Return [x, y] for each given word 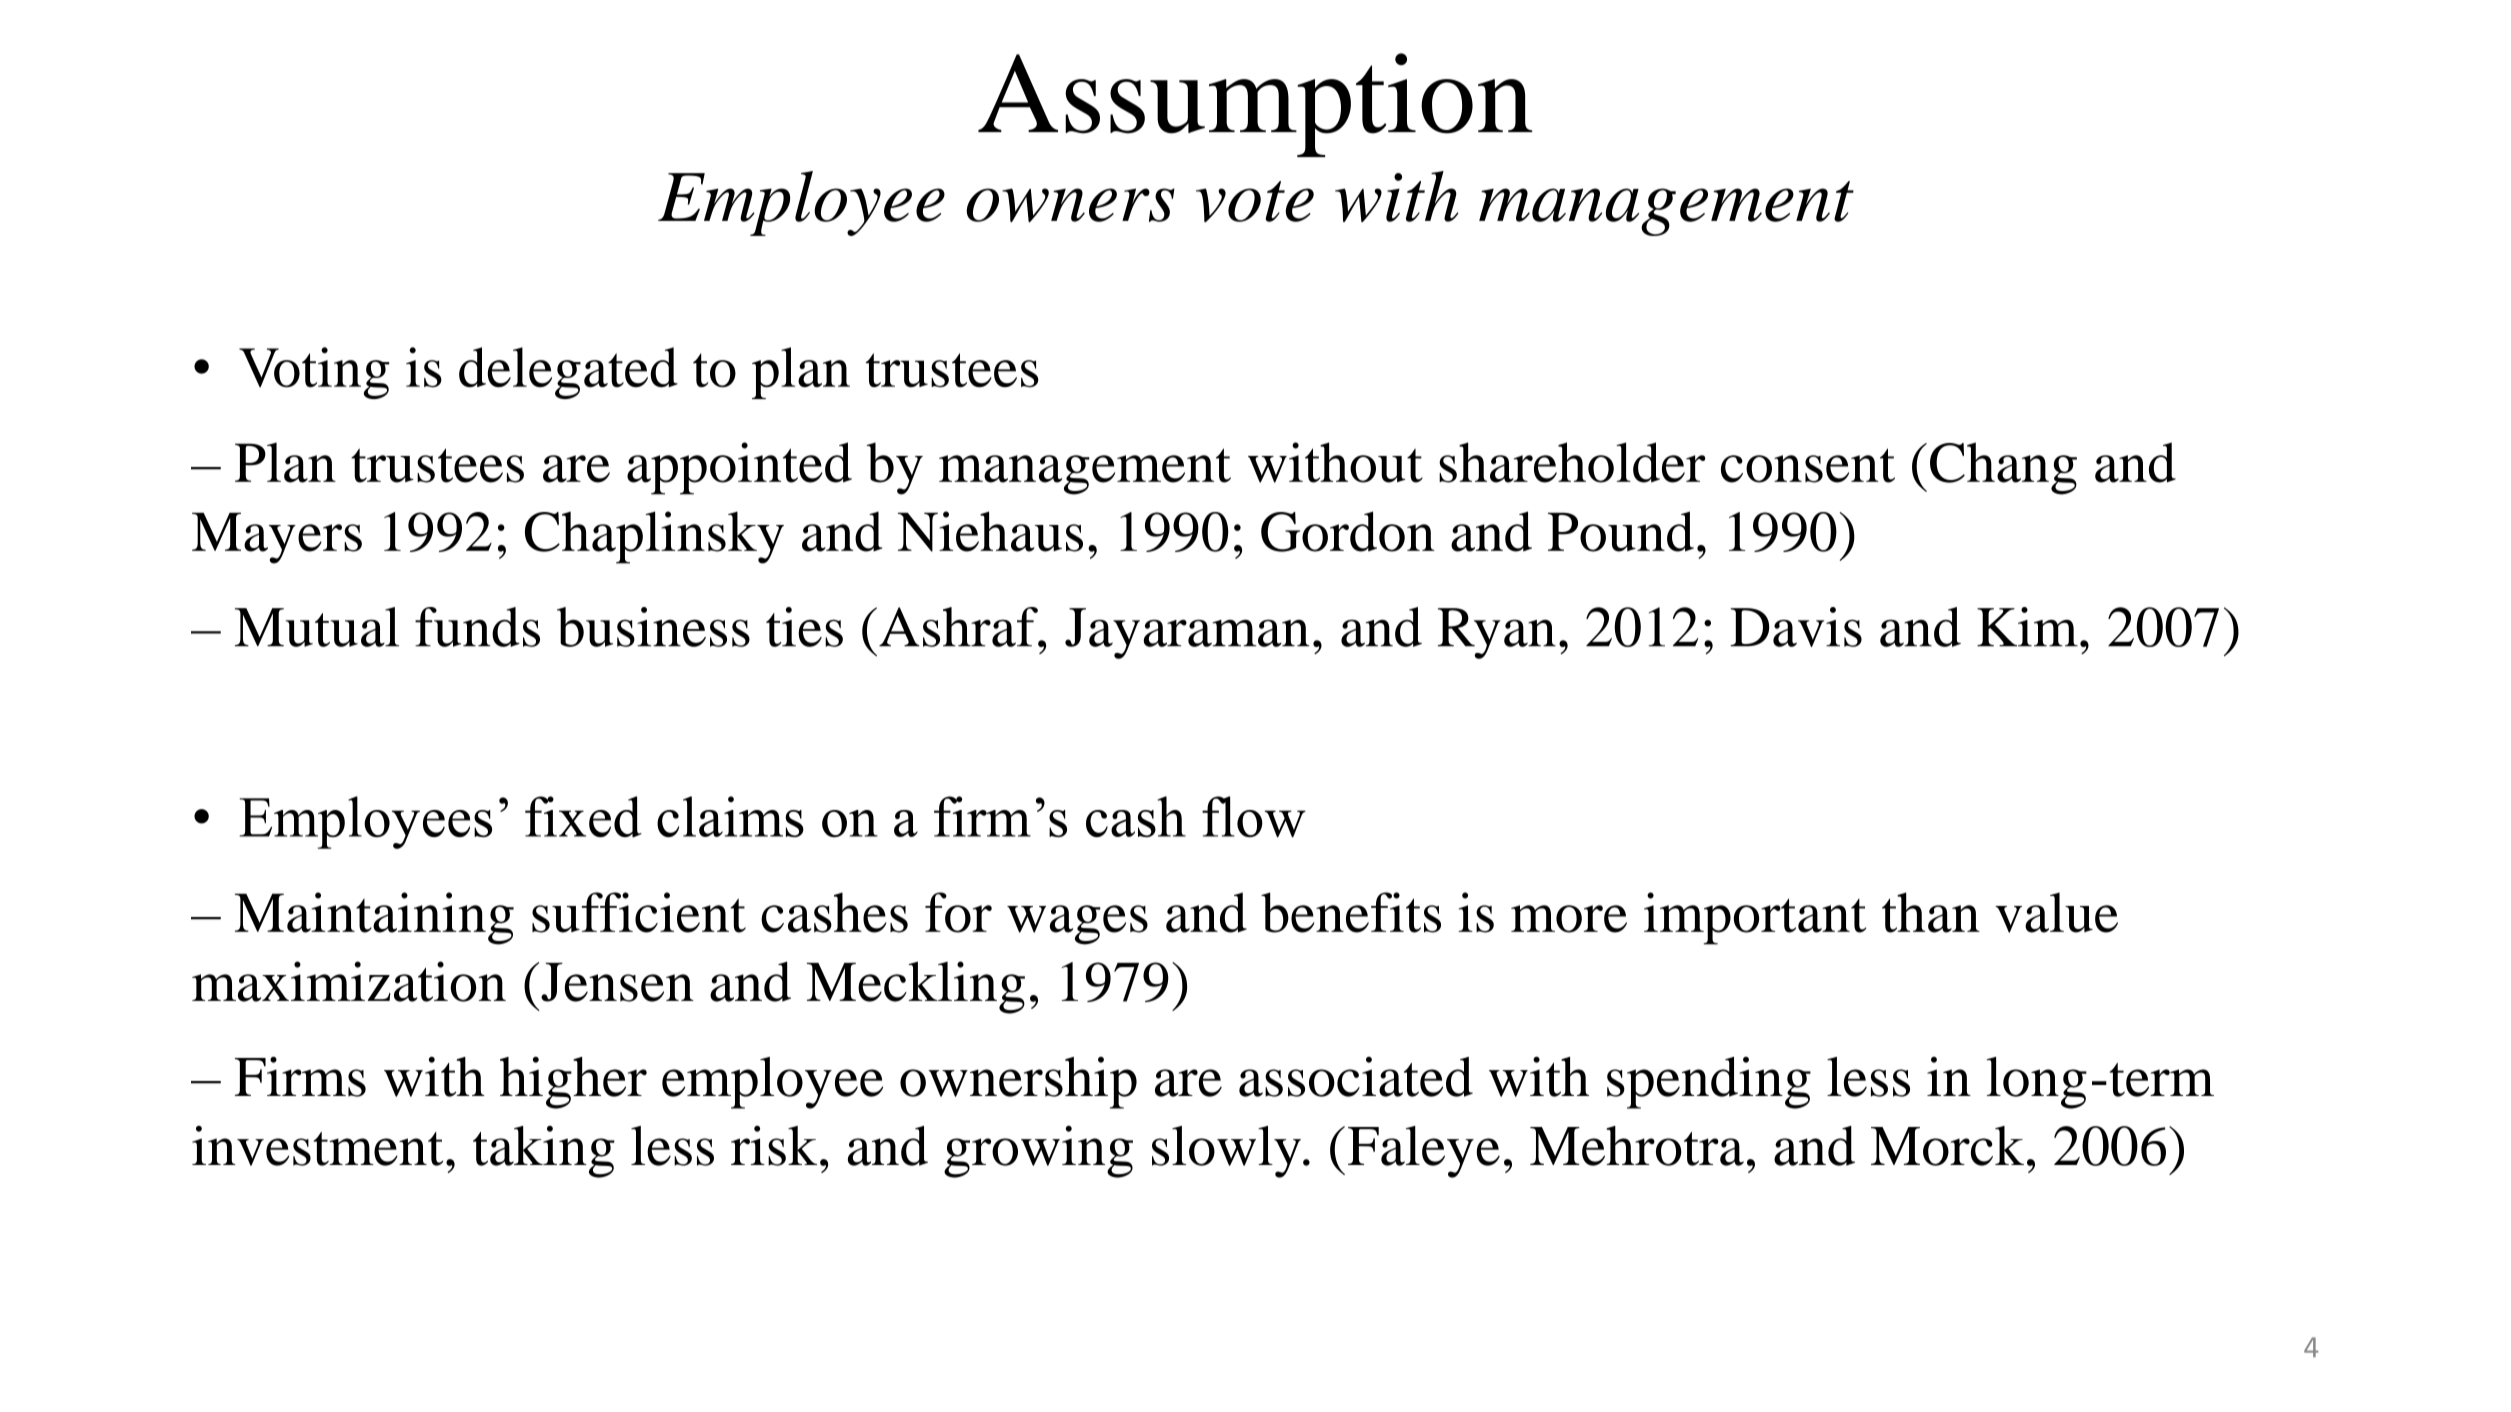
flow [1254, 816]
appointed [739, 468]
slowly [1226, 1152]
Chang [2003, 468]
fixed [583, 816]
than [1931, 912]
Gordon [1348, 531]
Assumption [1255, 105]
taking [544, 1152]
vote [1255, 201]
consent [1808, 465]
